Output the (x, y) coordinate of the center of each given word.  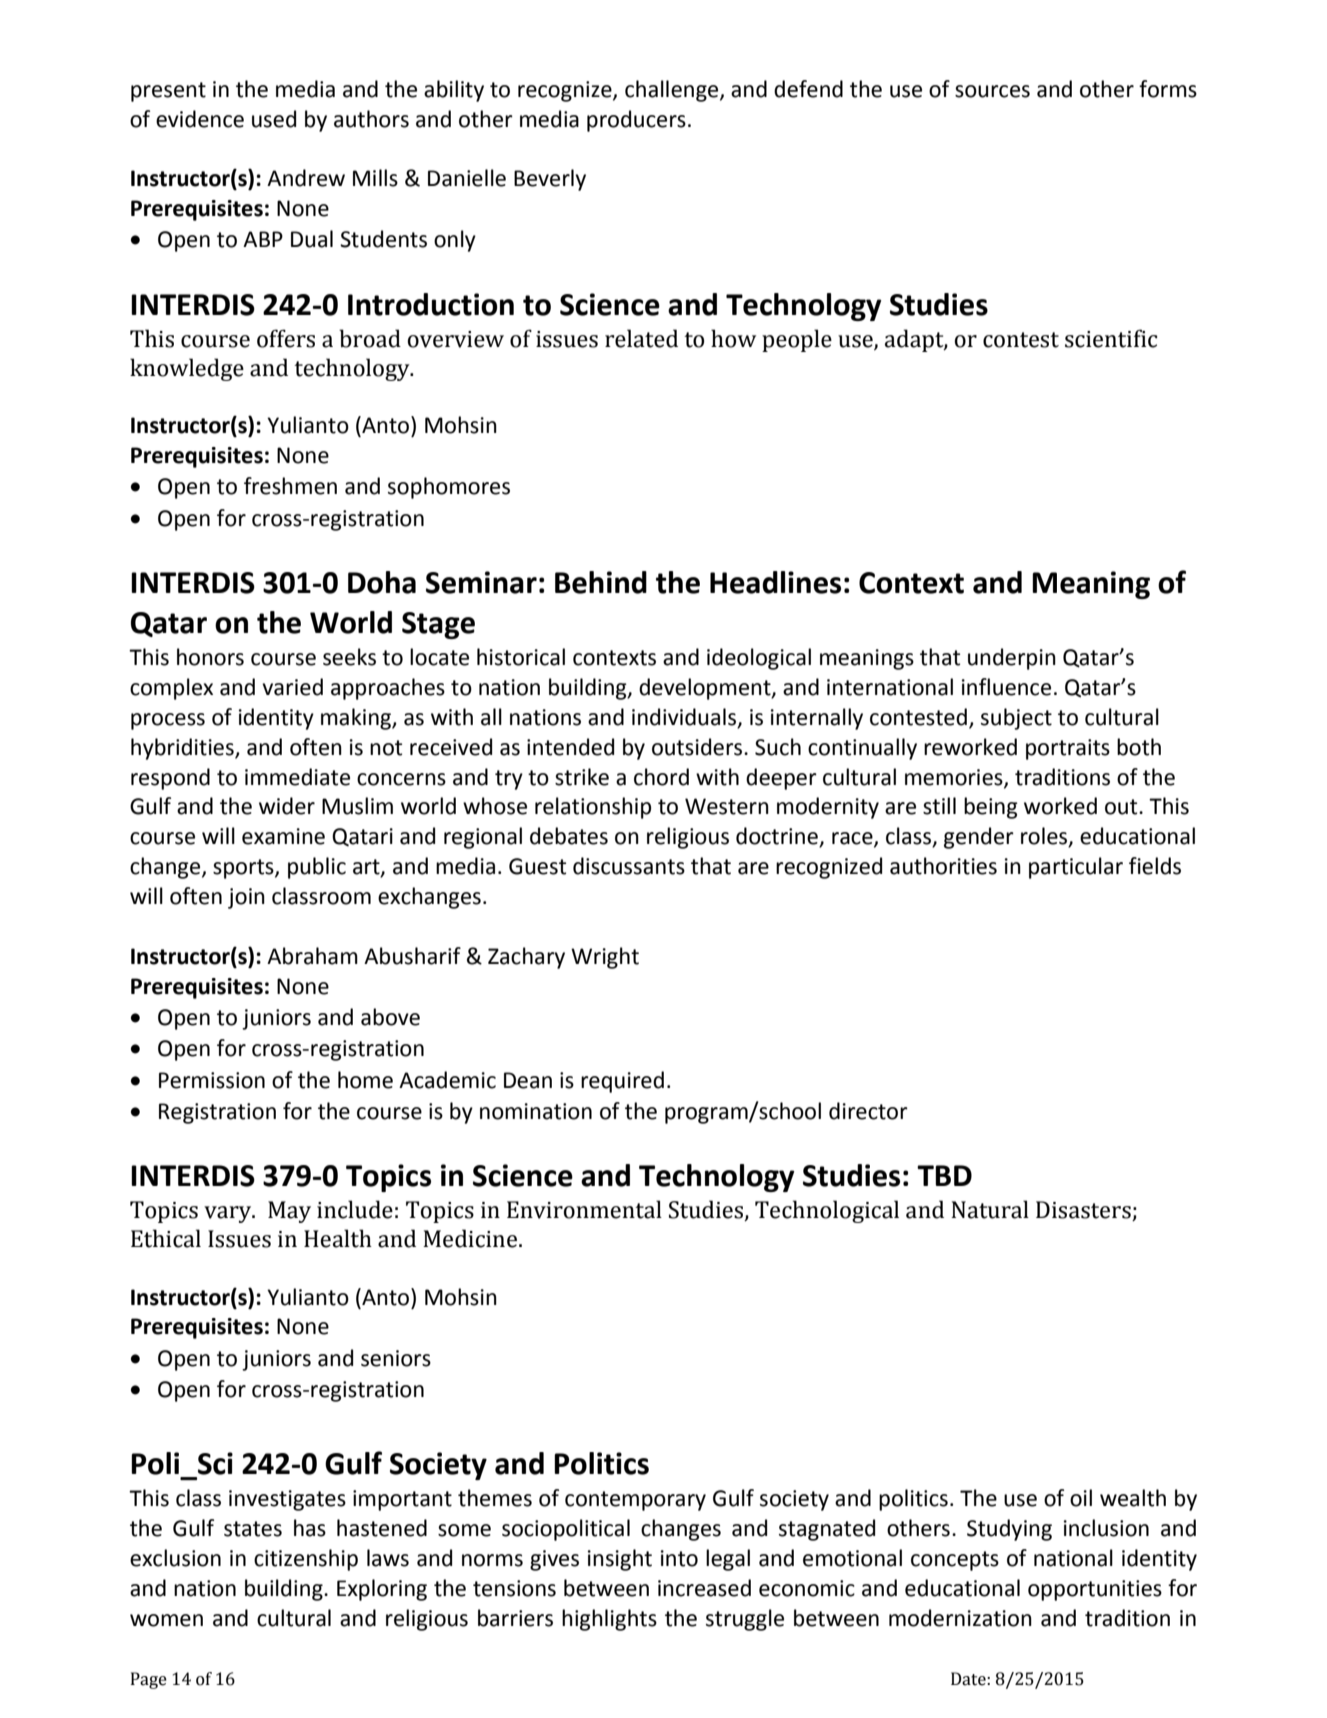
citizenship (306, 1560)
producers (636, 121)
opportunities (1095, 1590)
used (274, 119)
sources (992, 91)
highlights (609, 1620)
